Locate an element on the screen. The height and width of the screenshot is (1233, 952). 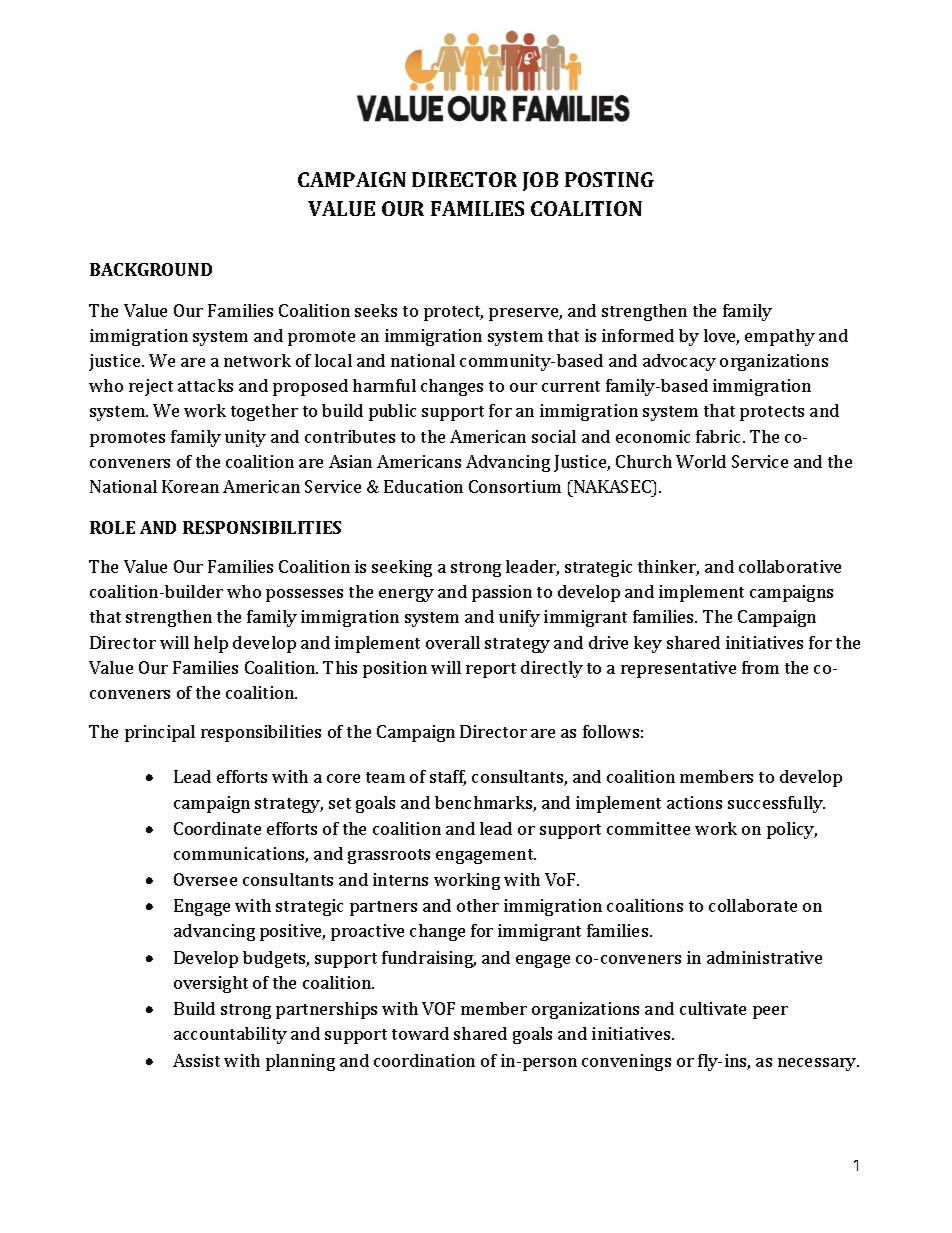
staff is located at coordinates (448, 778).
